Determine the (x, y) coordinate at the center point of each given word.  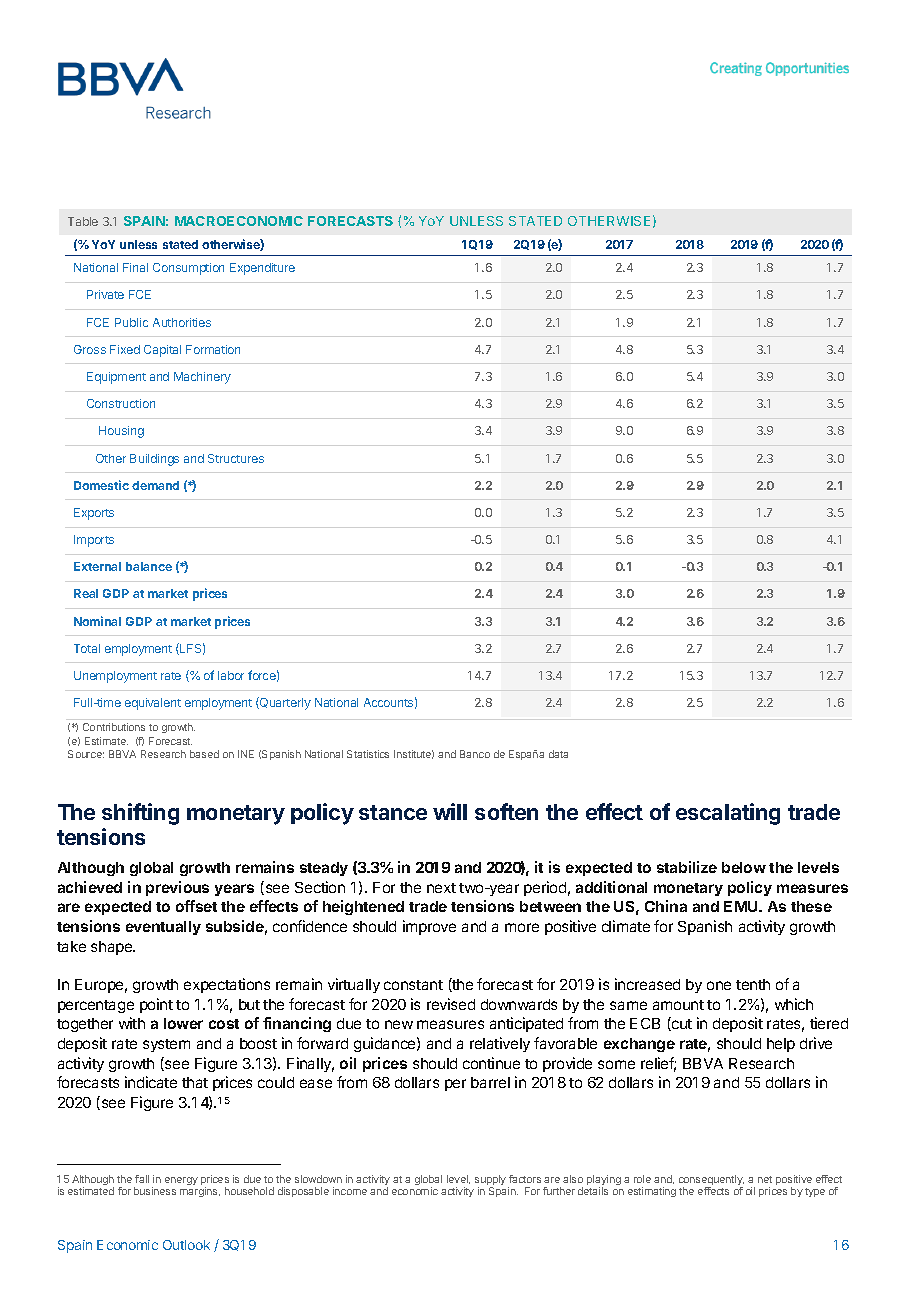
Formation (213, 349)
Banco (475, 754)
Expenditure (262, 269)
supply (490, 1181)
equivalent (153, 704)
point (156, 1005)
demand (155, 485)
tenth (753, 984)
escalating (728, 814)
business (155, 1191)
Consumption (188, 269)
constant (413, 985)
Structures (236, 458)
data (558, 754)
